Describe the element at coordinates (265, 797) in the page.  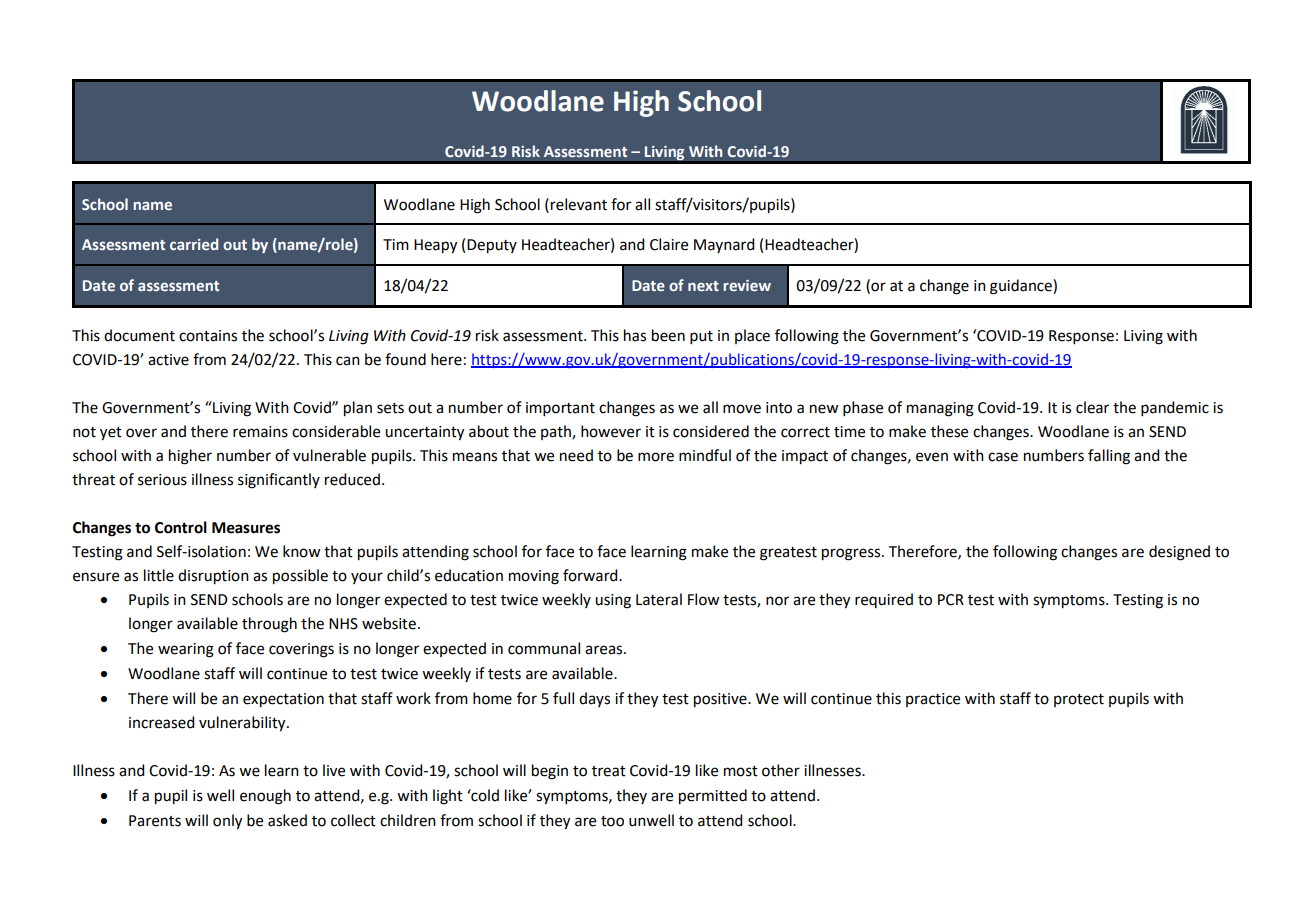
I see `enough` at that location.
